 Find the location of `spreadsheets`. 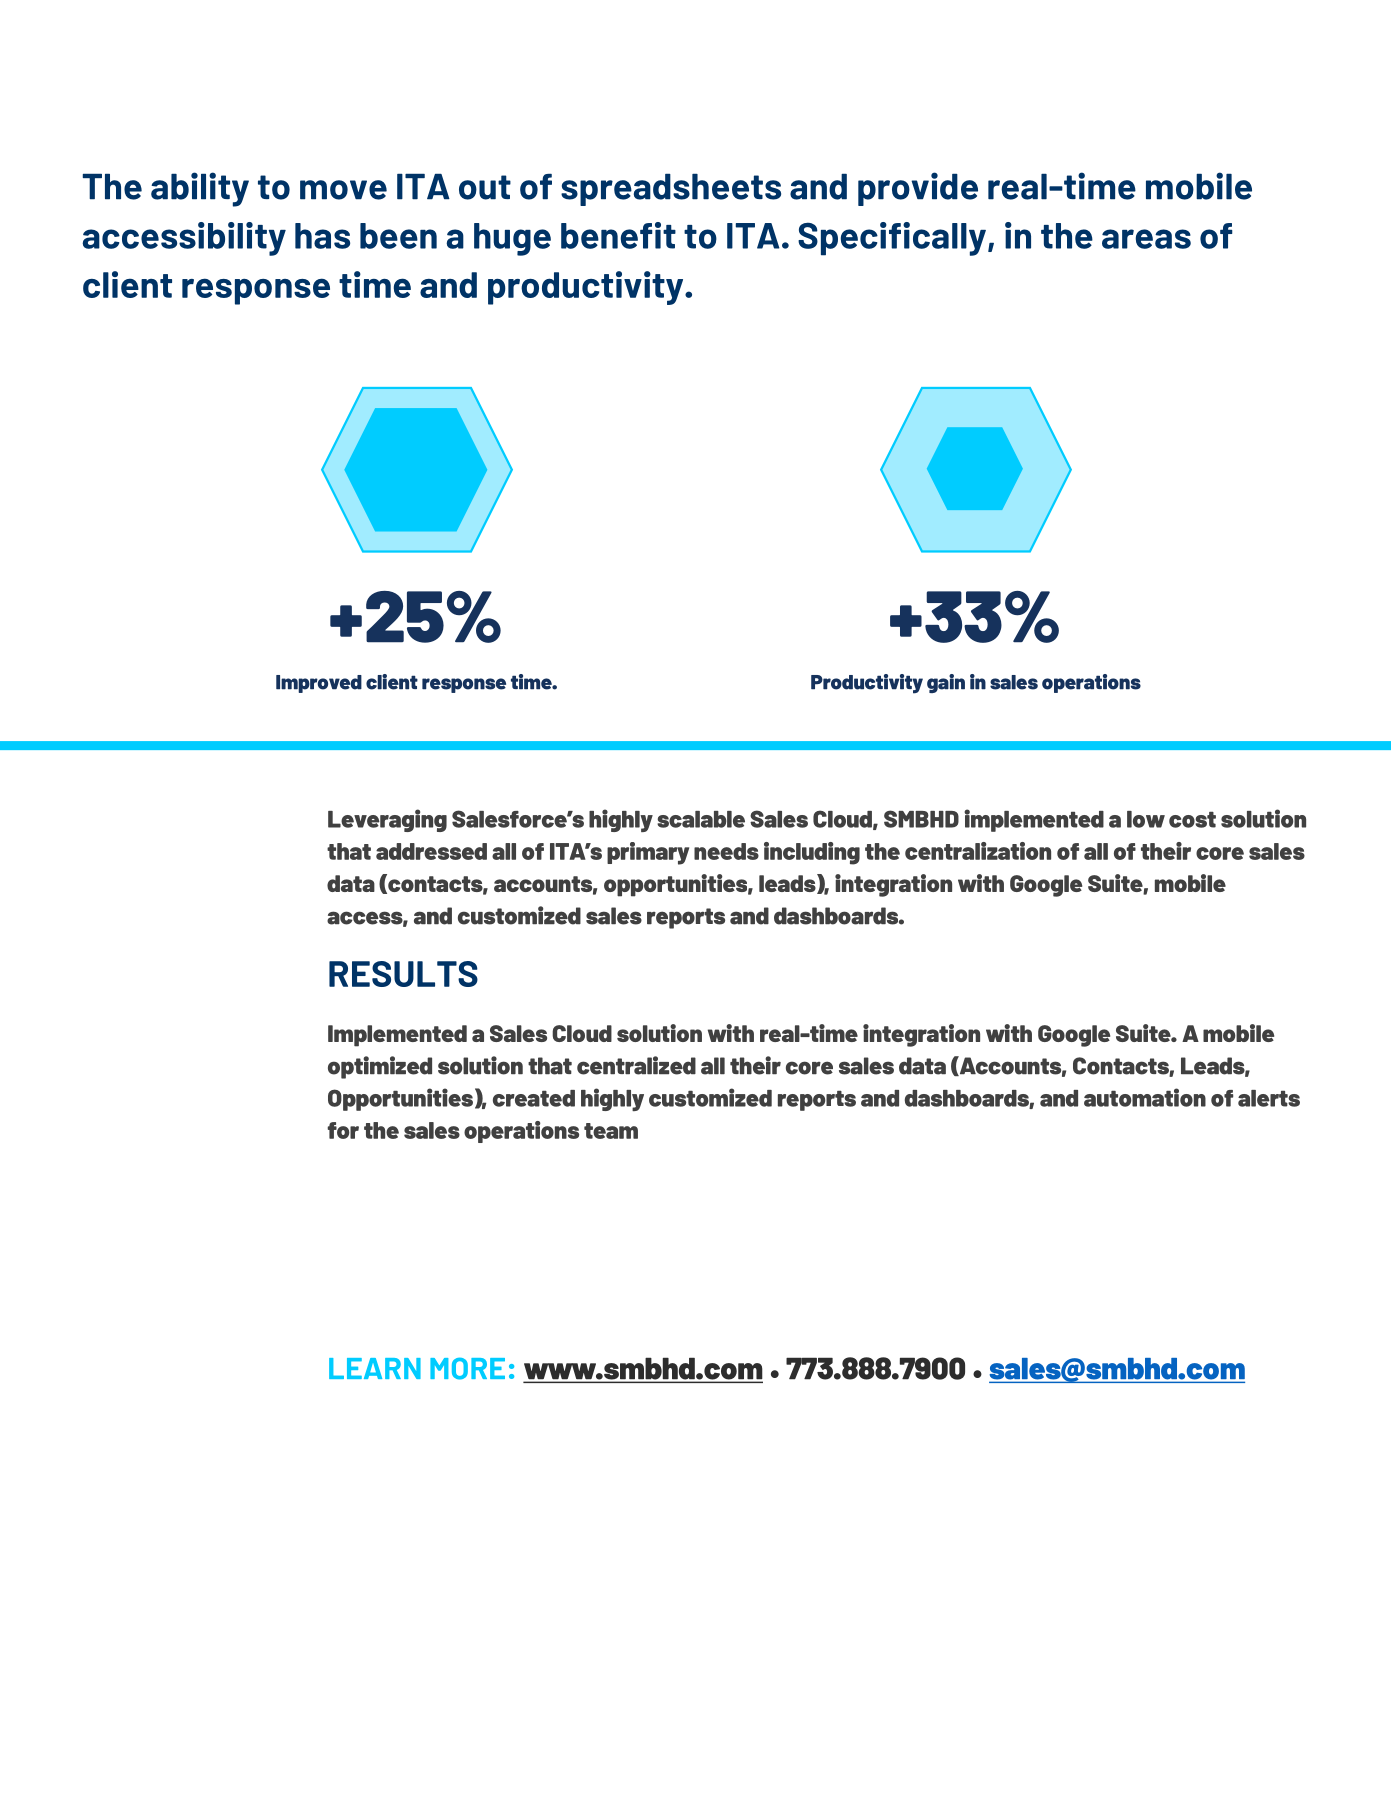

spreadsheets is located at coordinates (671, 190).
